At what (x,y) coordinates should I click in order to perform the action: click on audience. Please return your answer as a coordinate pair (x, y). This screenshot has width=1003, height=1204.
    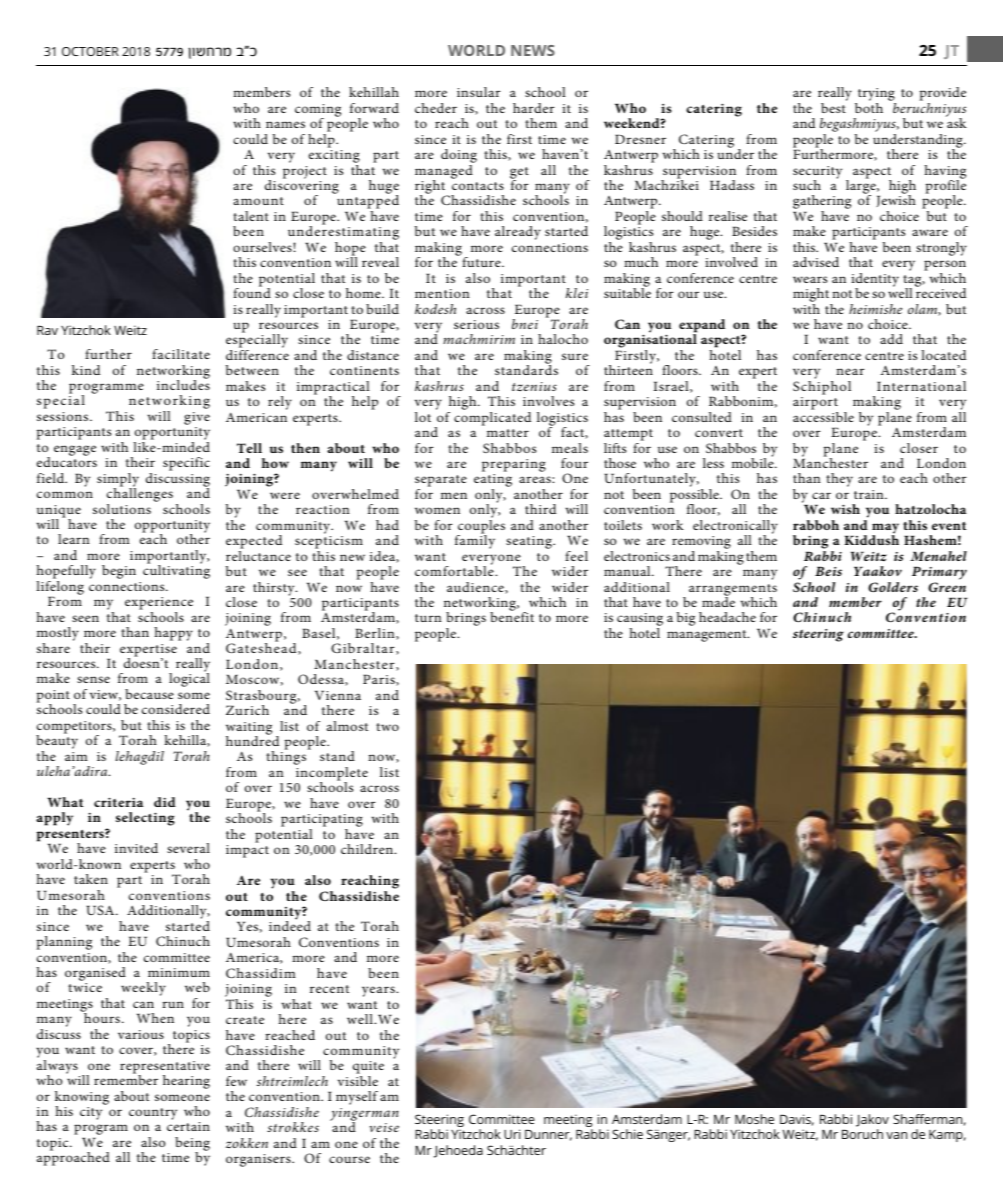
    Looking at the image, I should click on (476, 588).
